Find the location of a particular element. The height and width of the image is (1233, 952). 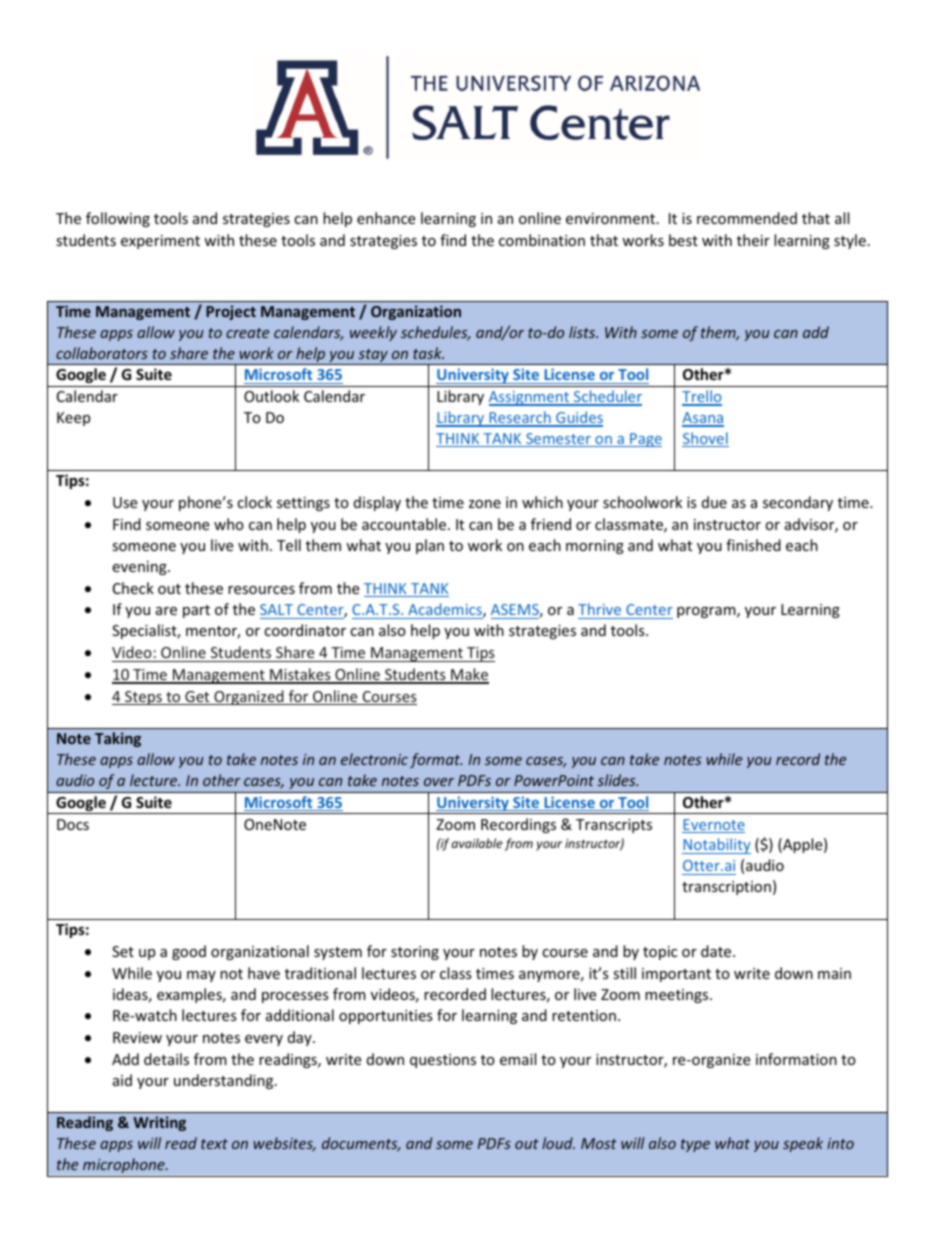

due is located at coordinates (714, 502).
